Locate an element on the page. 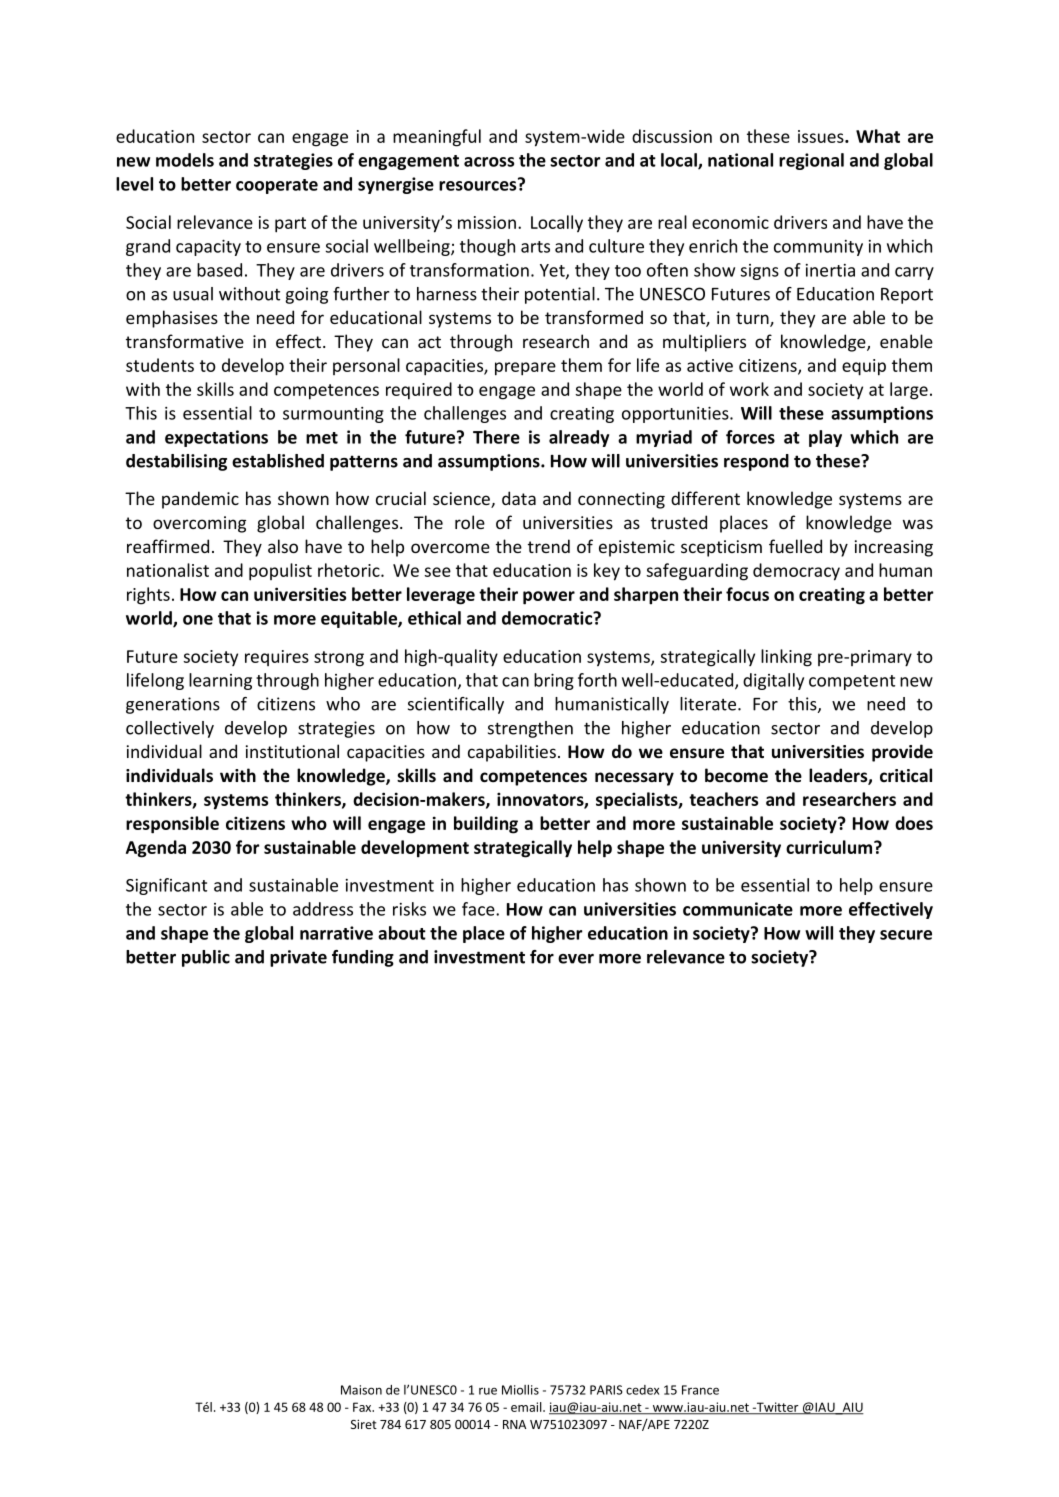  play is located at coordinates (825, 438).
